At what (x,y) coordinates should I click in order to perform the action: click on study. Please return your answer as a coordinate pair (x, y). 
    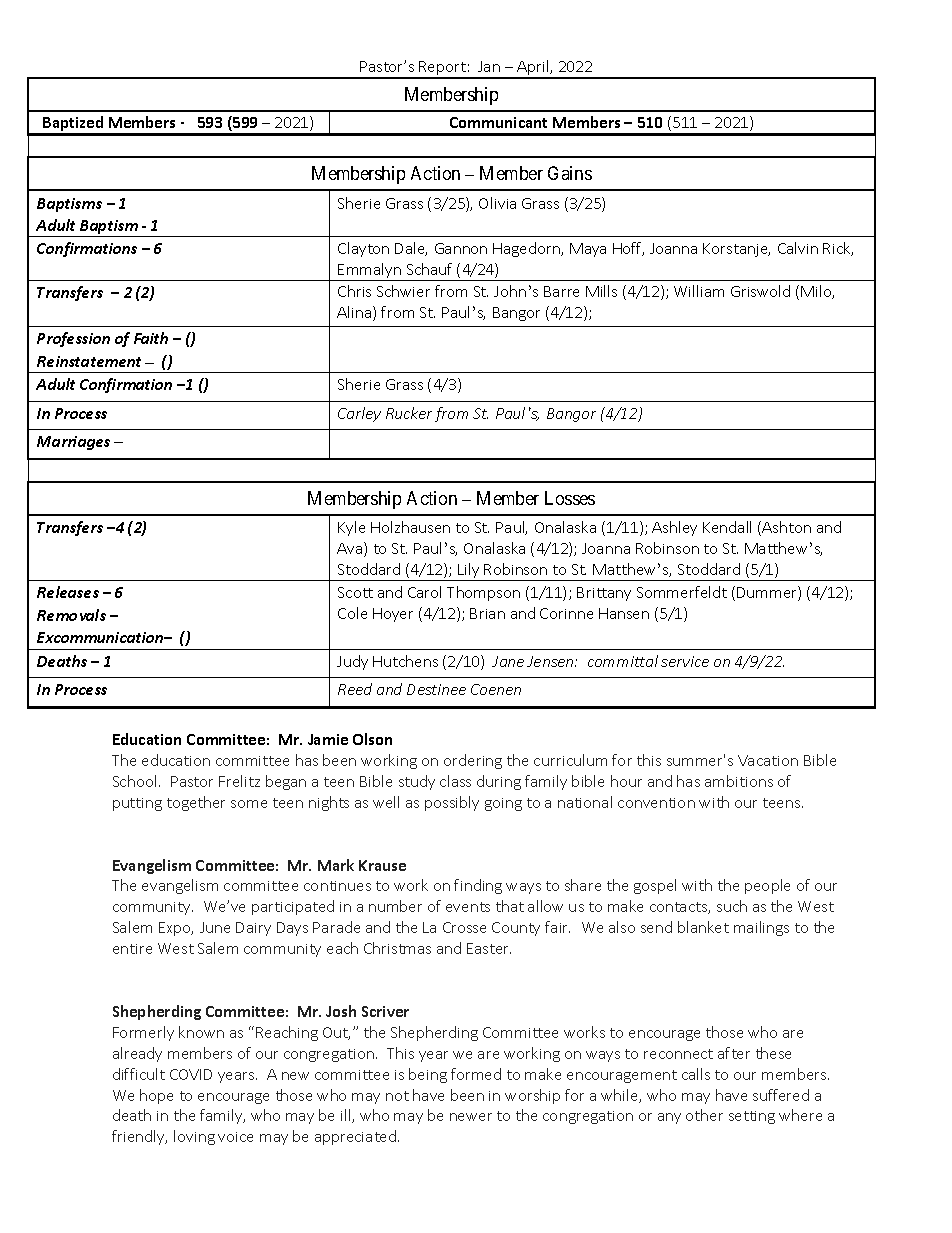
    Looking at the image, I should click on (417, 782).
